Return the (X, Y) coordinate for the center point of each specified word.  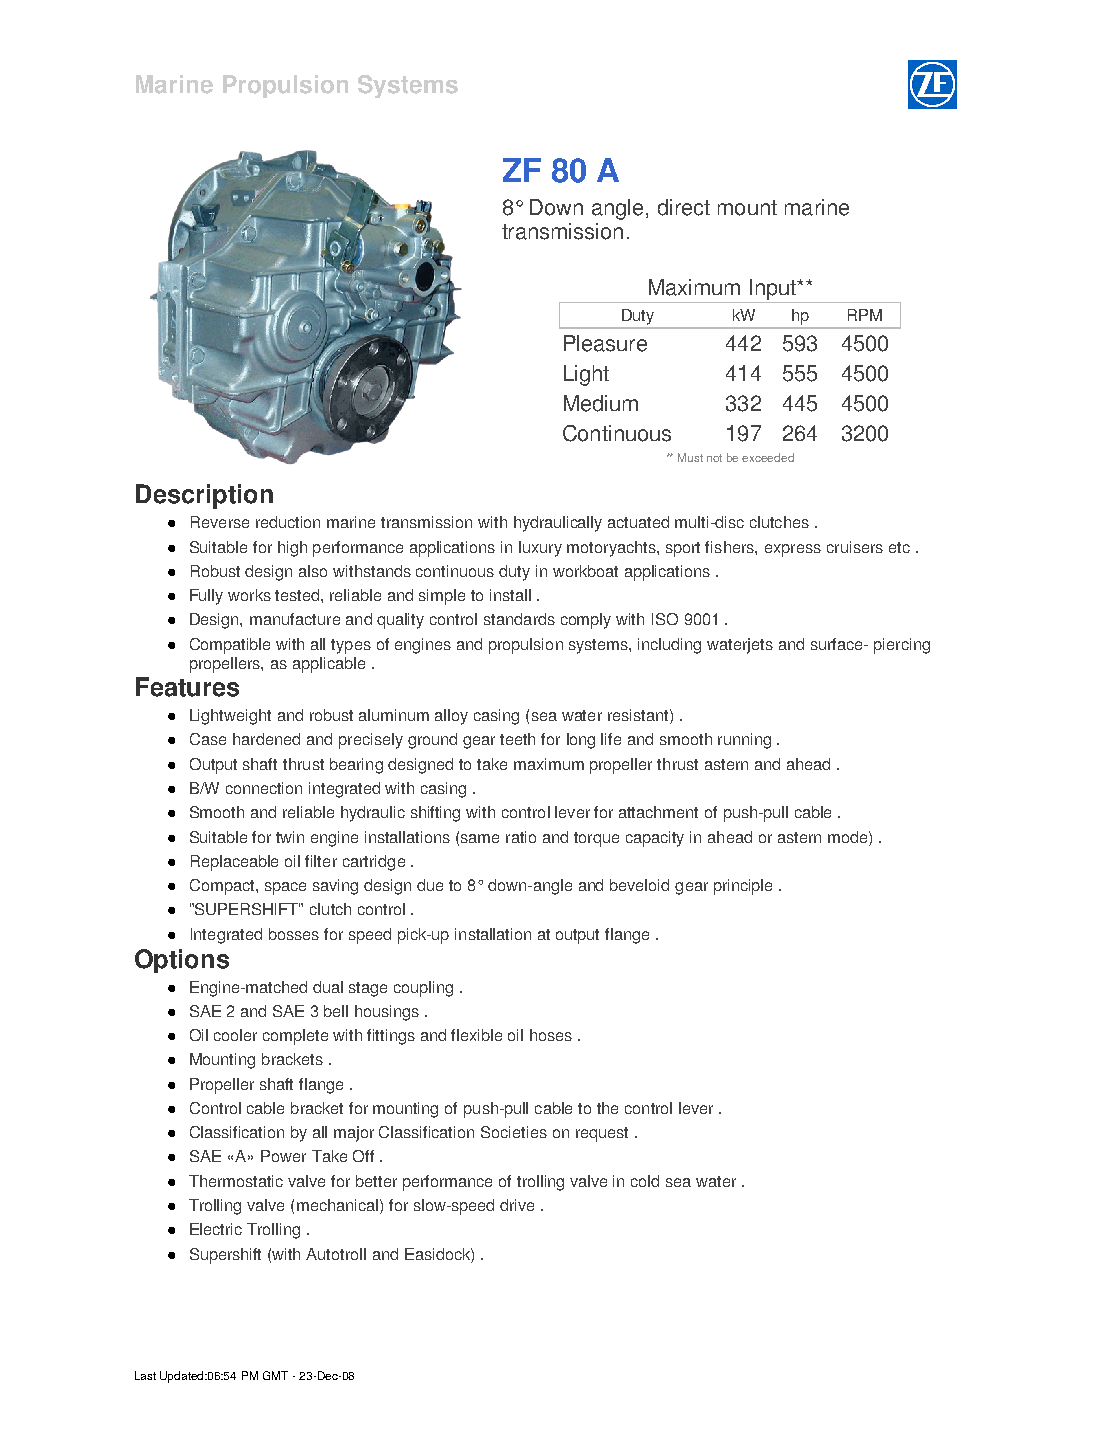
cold (645, 1181)
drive (517, 1205)
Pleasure (605, 343)
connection (264, 788)
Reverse (220, 522)
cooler (235, 1035)
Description (204, 496)
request (602, 1134)
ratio (521, 837)
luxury (540, 549)
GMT (275, 1375)
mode (849, 837)
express (793, 550)
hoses (551, 1035)
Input (774, 289)
